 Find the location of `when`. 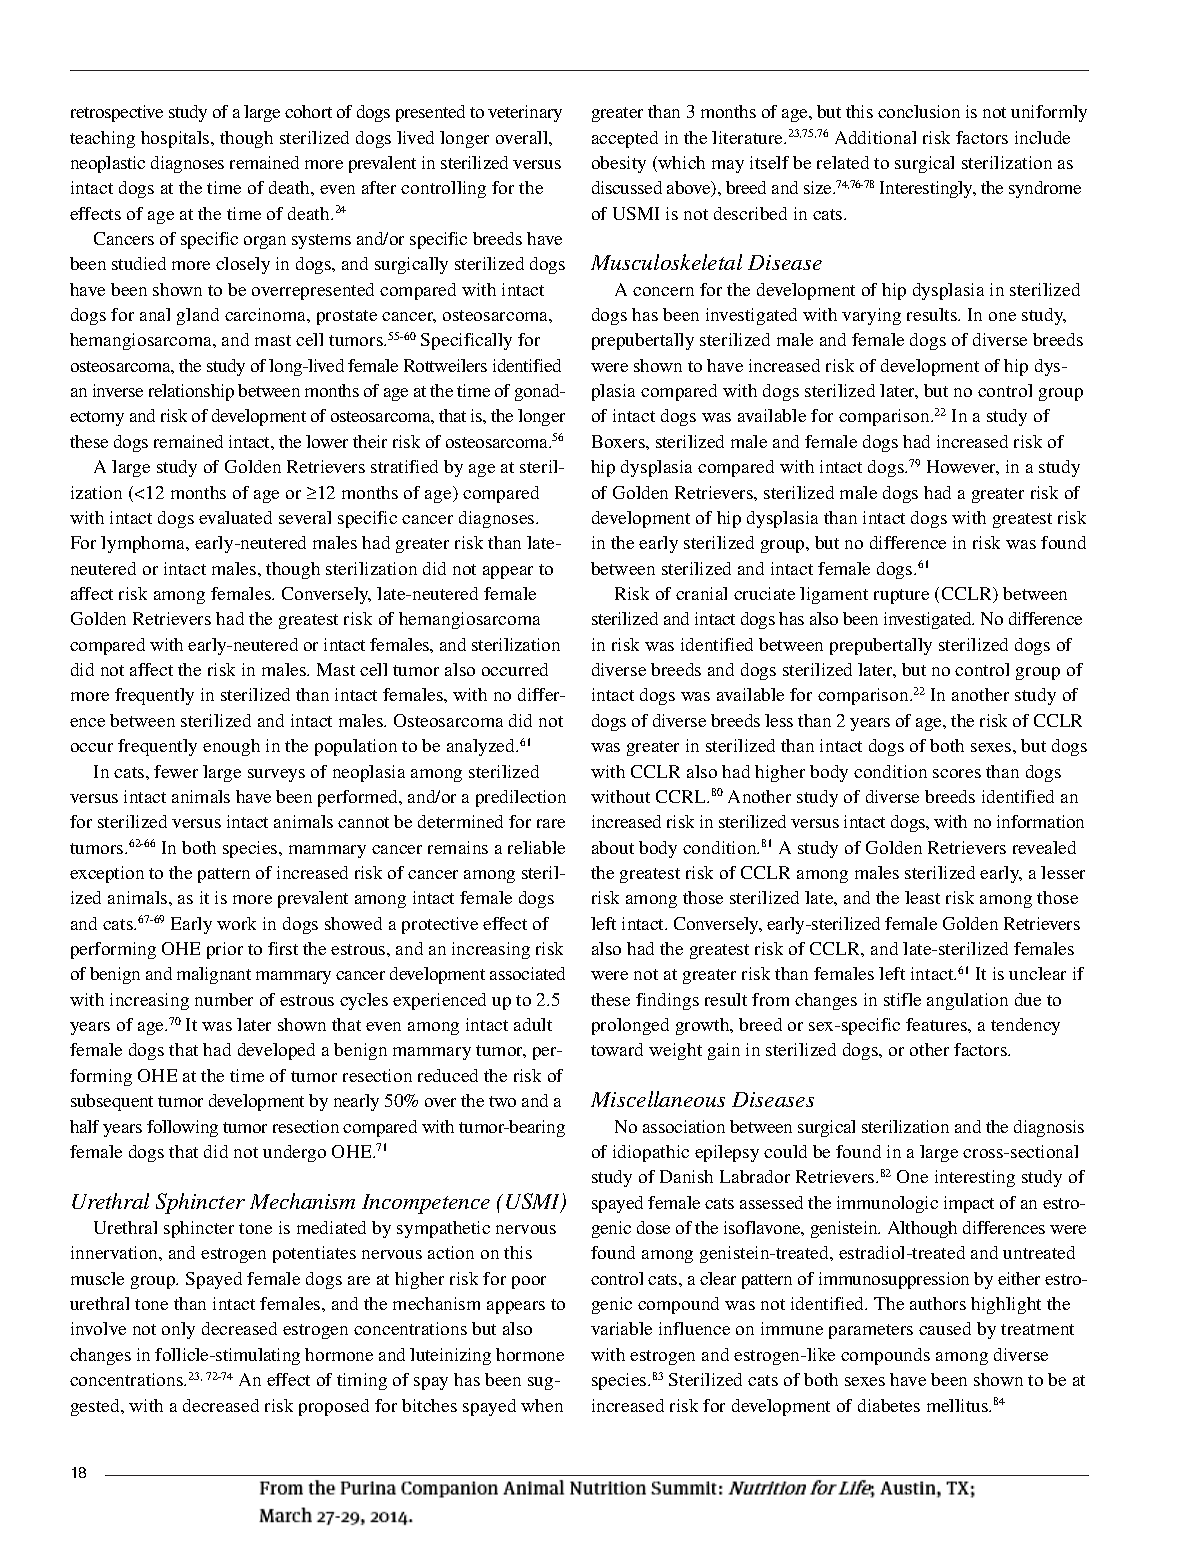

when is located at coordinates (542, 1405).
